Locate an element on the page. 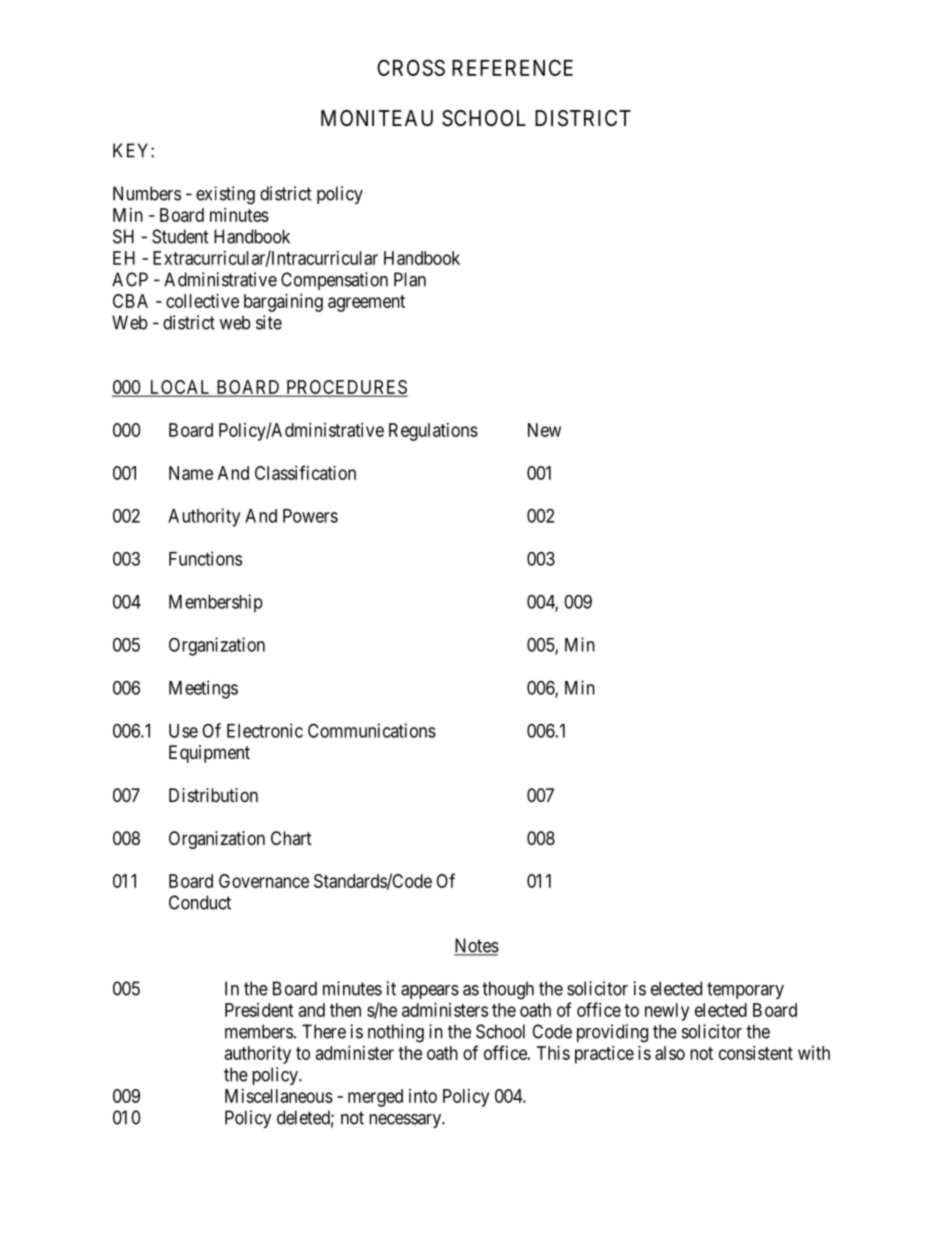  CROSS is located at coordinates (411, 67).
